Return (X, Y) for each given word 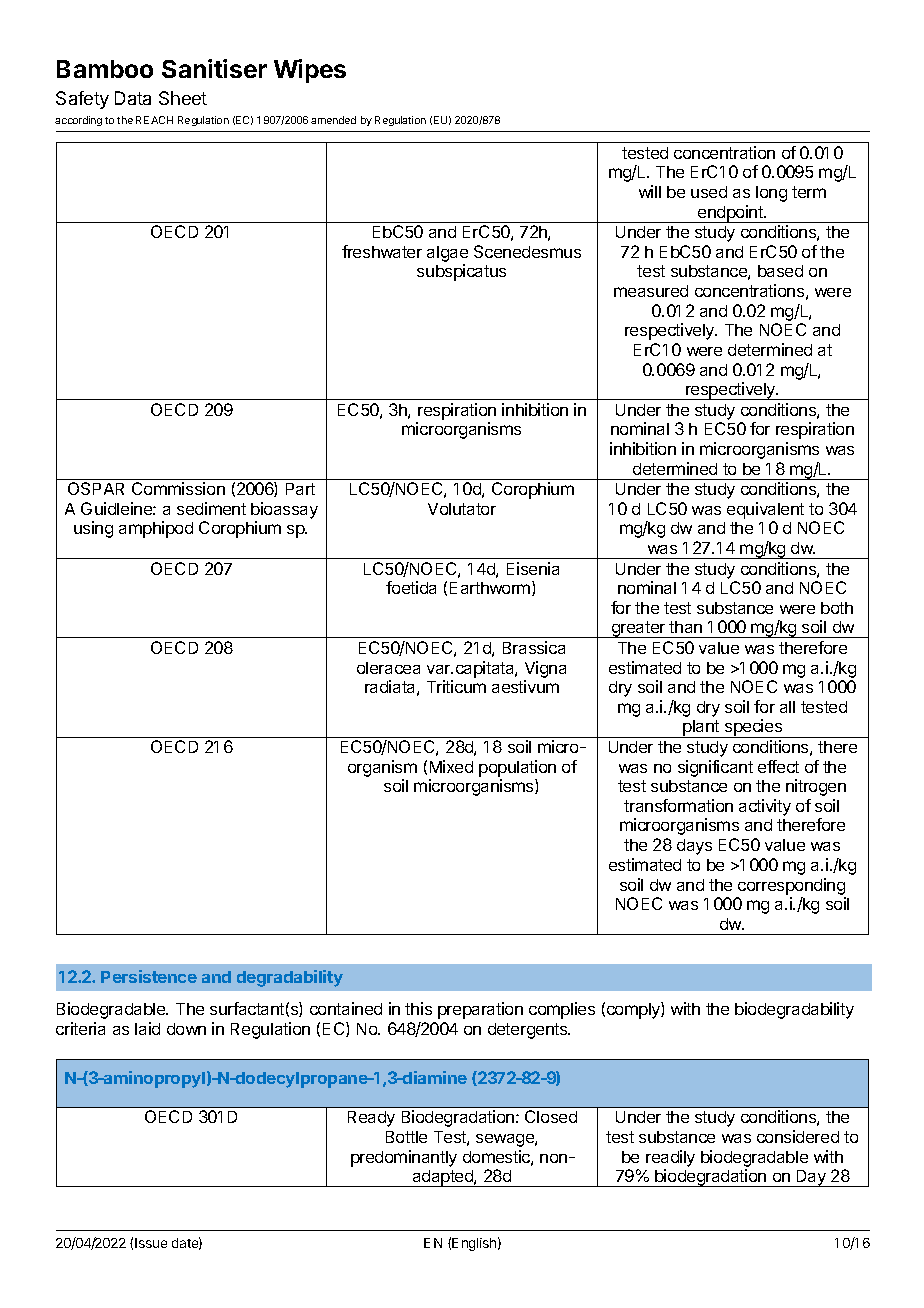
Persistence (149, 976)
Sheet (183, 98)
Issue (151, 1243)
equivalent (765, 510)
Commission (178, 488)
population (517, 768)
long (771, 194)
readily (670, 1158)
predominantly (404, 1158)
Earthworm (491, 588)
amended (333, 120)
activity (765, 807)
